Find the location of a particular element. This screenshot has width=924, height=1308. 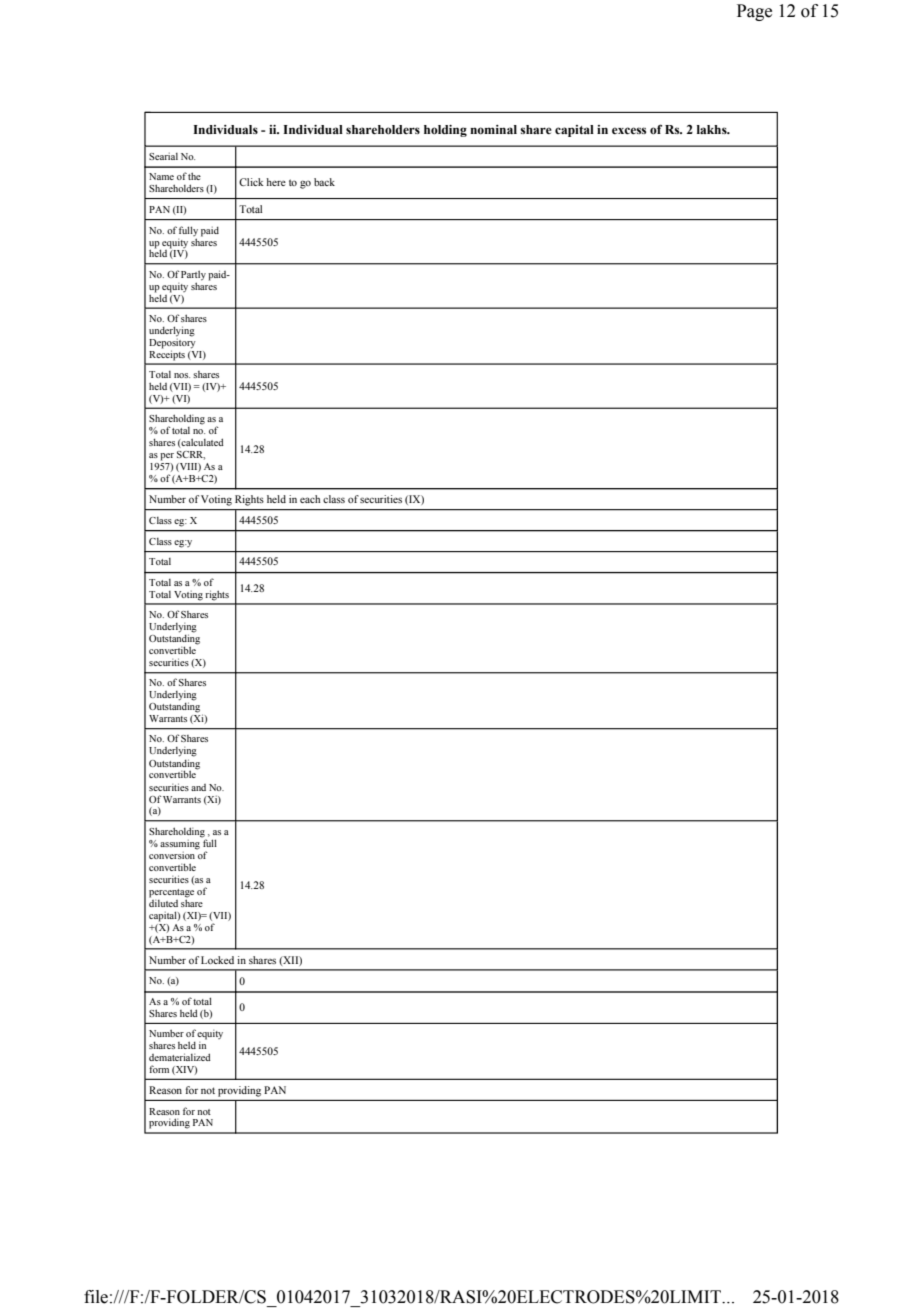

nominal is located at coordinates (493, 129).
